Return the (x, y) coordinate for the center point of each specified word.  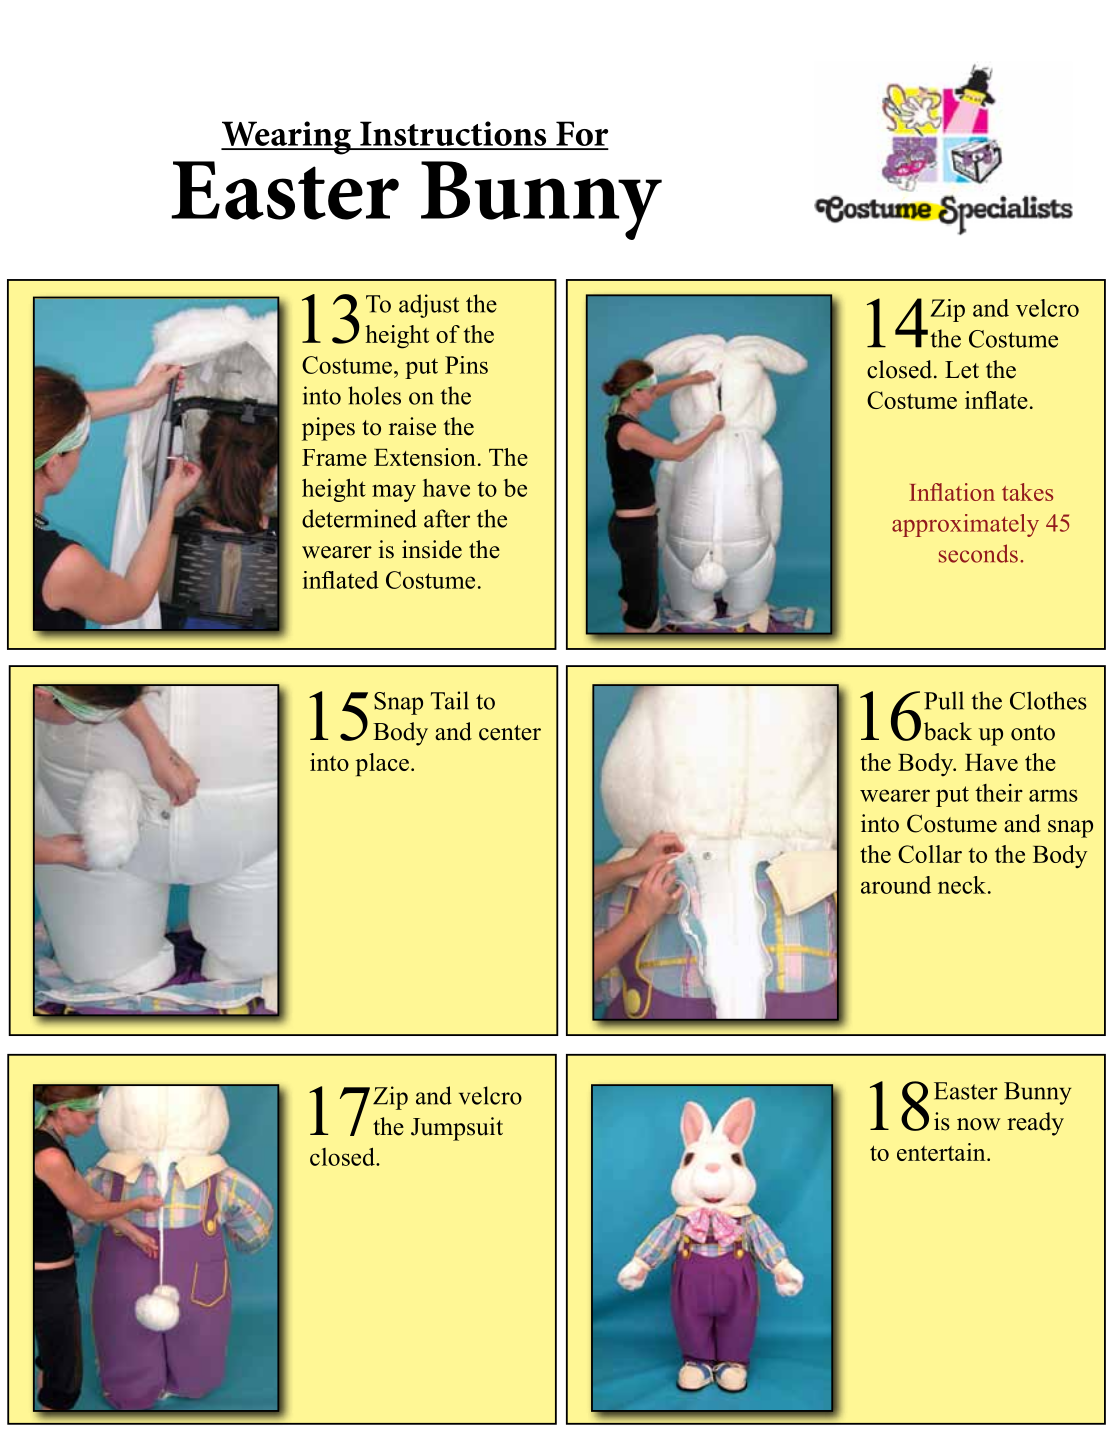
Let (962, 370)
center (510, 733)
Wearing (287, 138)
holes (374, 395)
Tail (450, 700)
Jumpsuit (457, 1129)
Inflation (952, 492)
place (382, 764)
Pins (466, 365)
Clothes (1048, 700)
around (896, 885)
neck (963, 885)
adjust (429, 306)
